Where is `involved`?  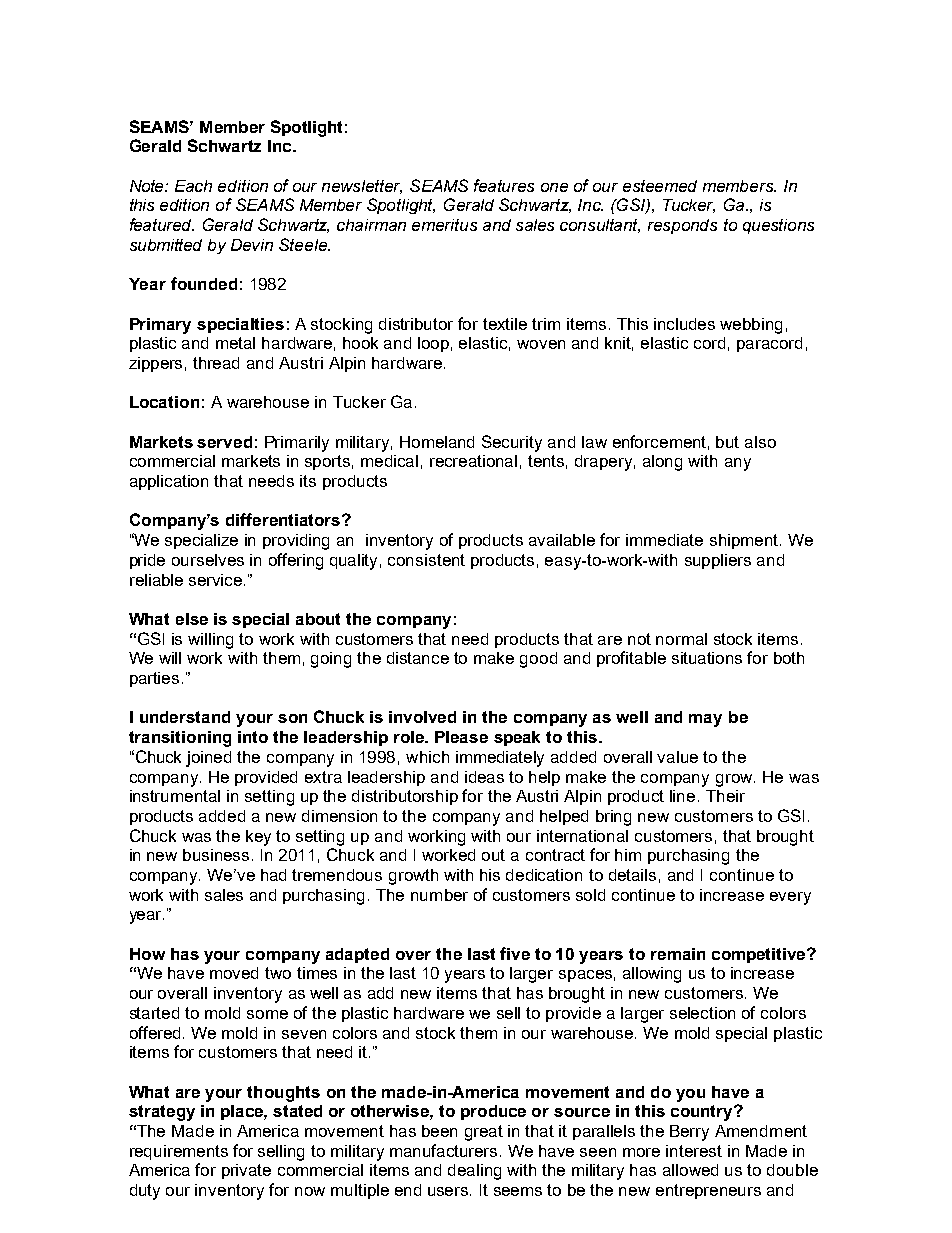
involved is located at coordinates (422, 717).
